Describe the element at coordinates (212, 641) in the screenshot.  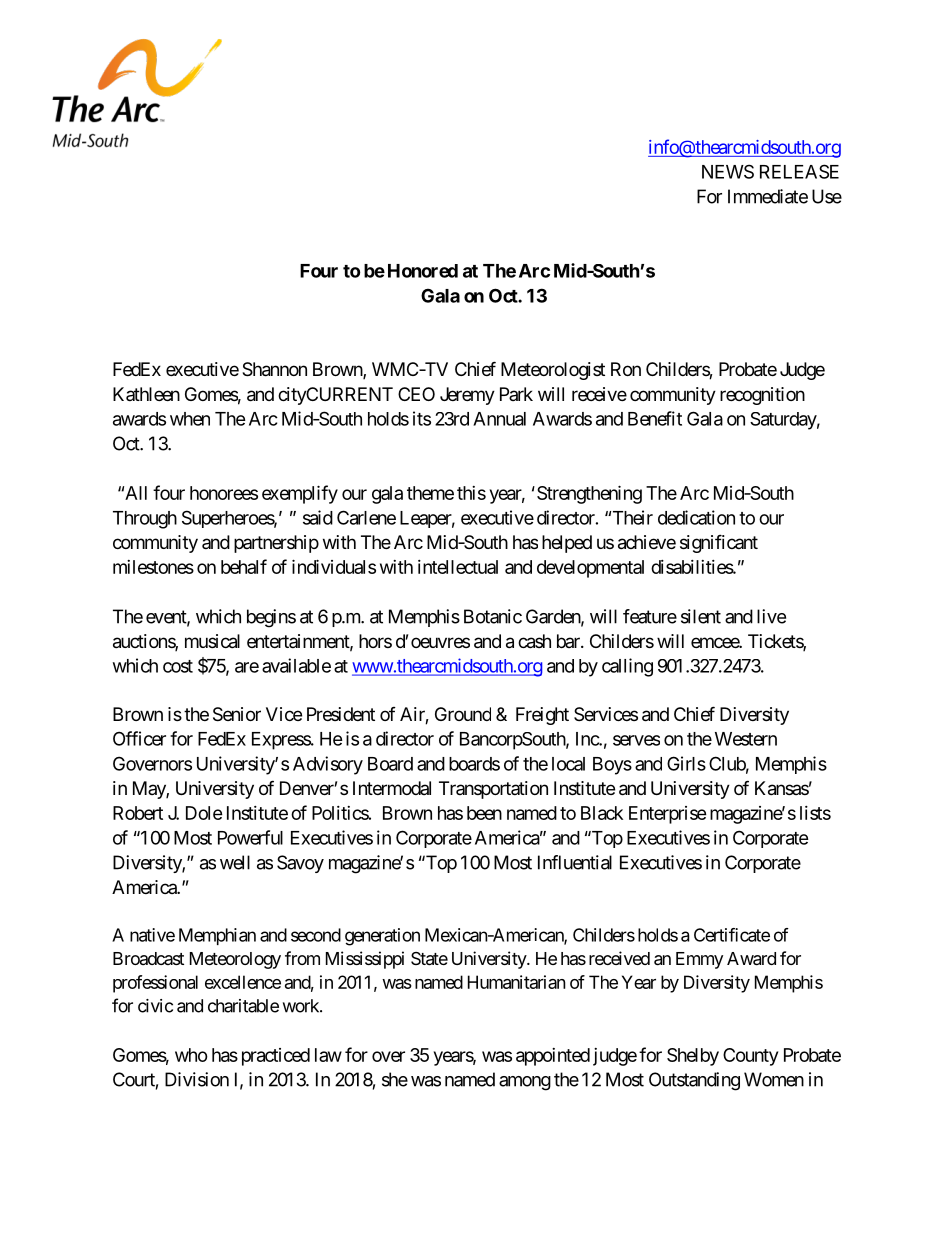
I see `musical` at that location.
